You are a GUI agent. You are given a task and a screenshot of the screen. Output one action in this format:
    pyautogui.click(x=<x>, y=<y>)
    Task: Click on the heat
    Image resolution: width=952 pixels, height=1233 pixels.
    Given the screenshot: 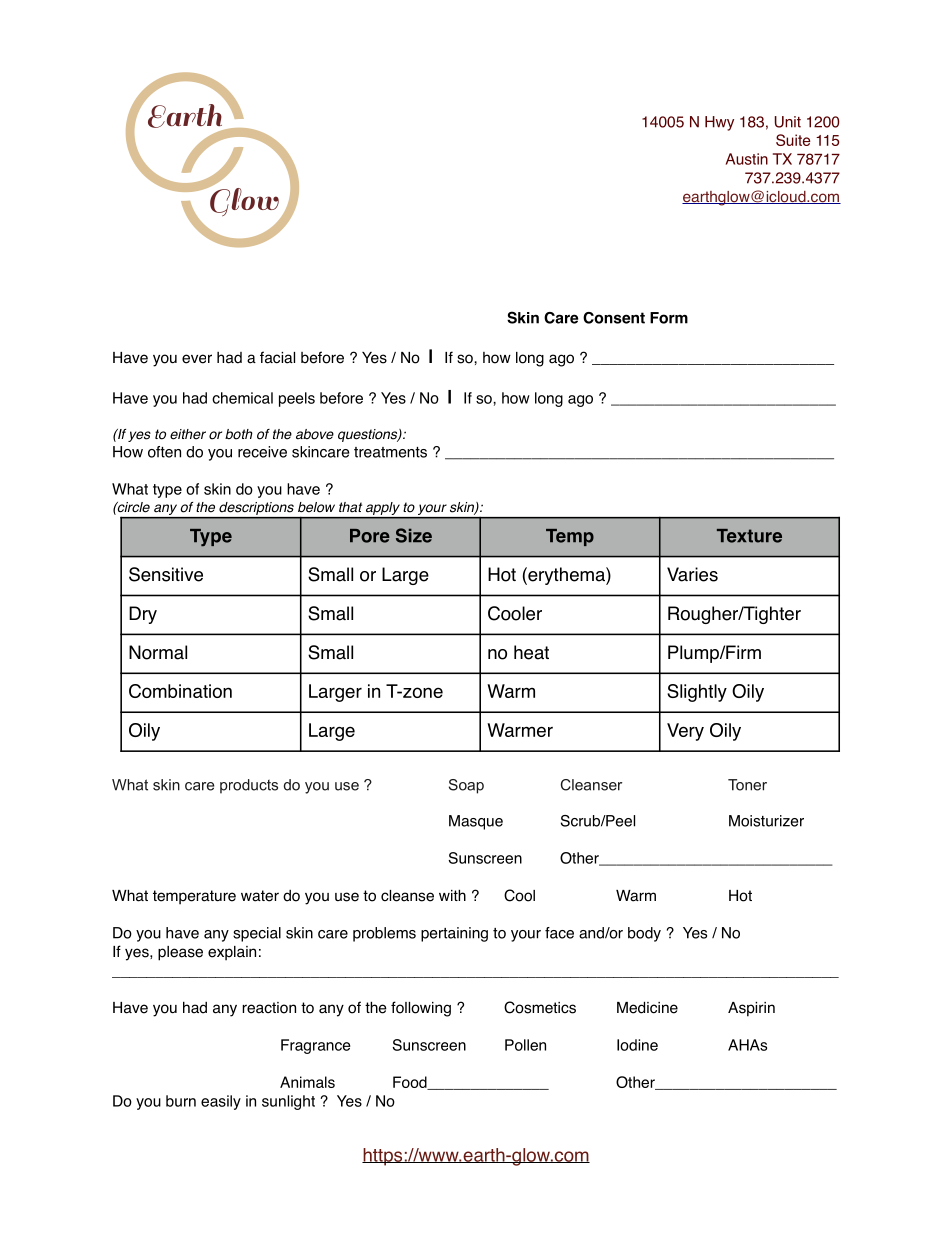 What is the action you would take?
    pyautogui.click(x=531, y=652)
